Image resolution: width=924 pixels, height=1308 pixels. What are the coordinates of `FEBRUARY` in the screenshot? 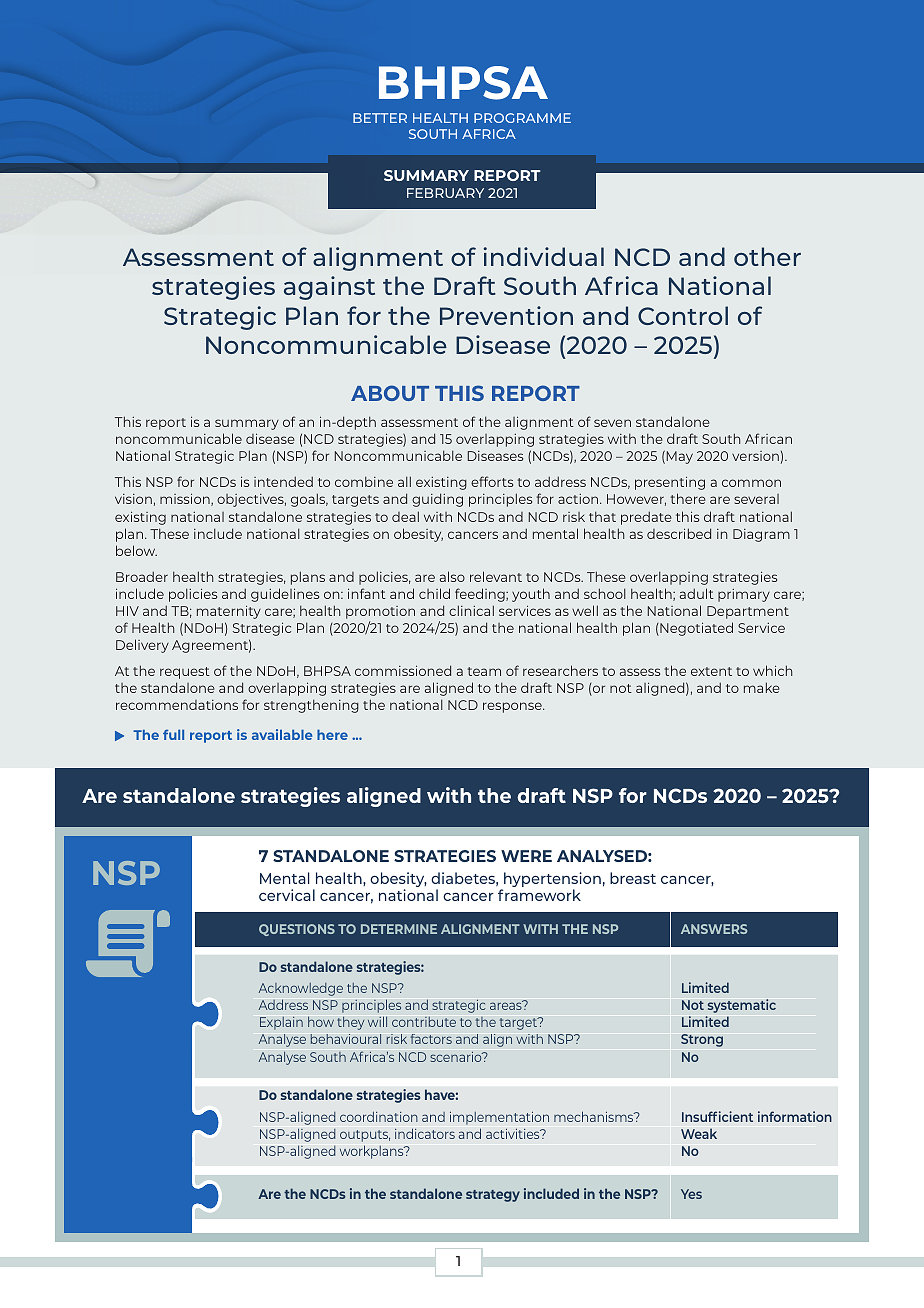 It's located at (445, 193).
